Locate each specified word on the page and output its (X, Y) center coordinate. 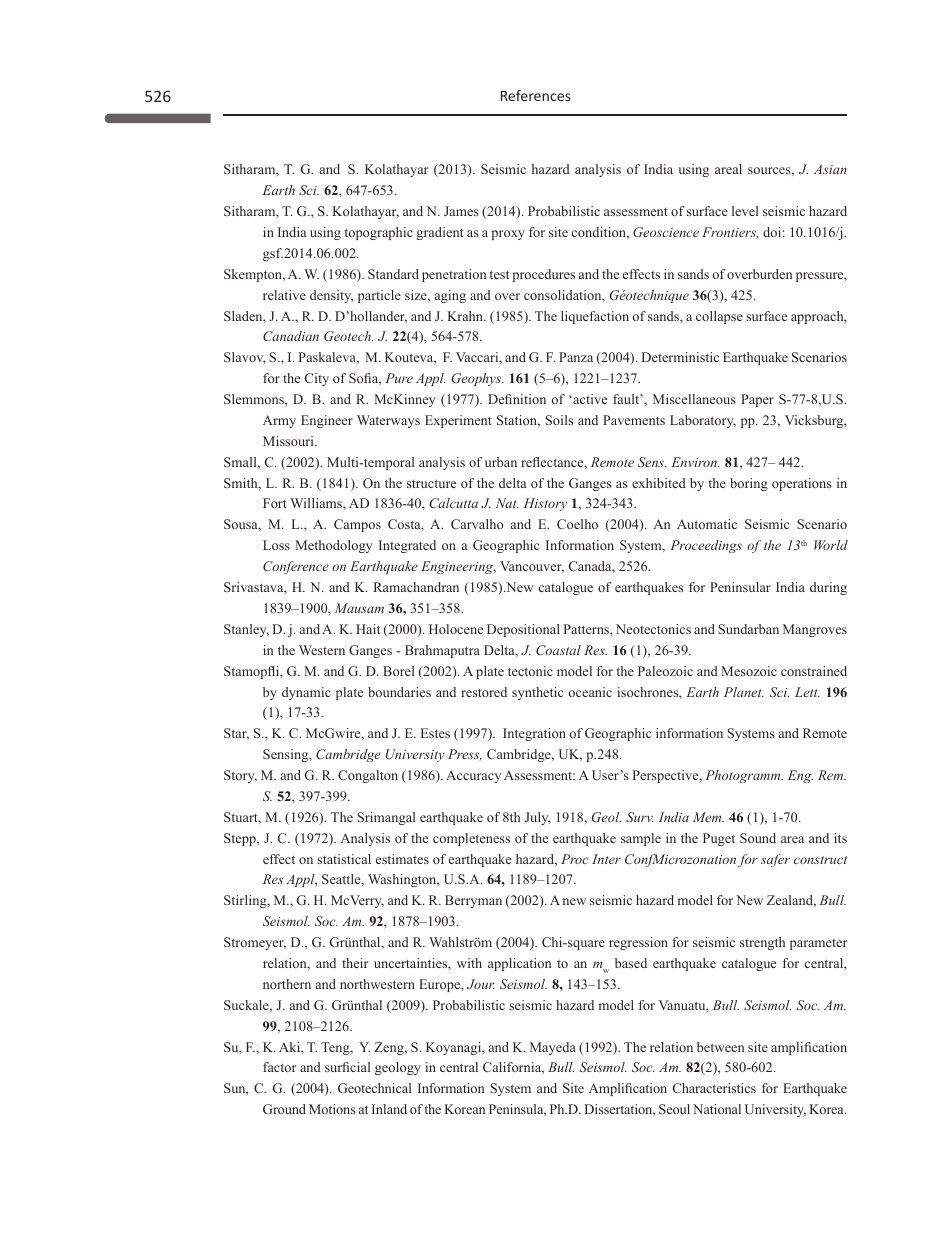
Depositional (523, 630)
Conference (296, 567)
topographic (378, 233)
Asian (830, 169)
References (536, 95)
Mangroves (815, 630)
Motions (332, 1109)
